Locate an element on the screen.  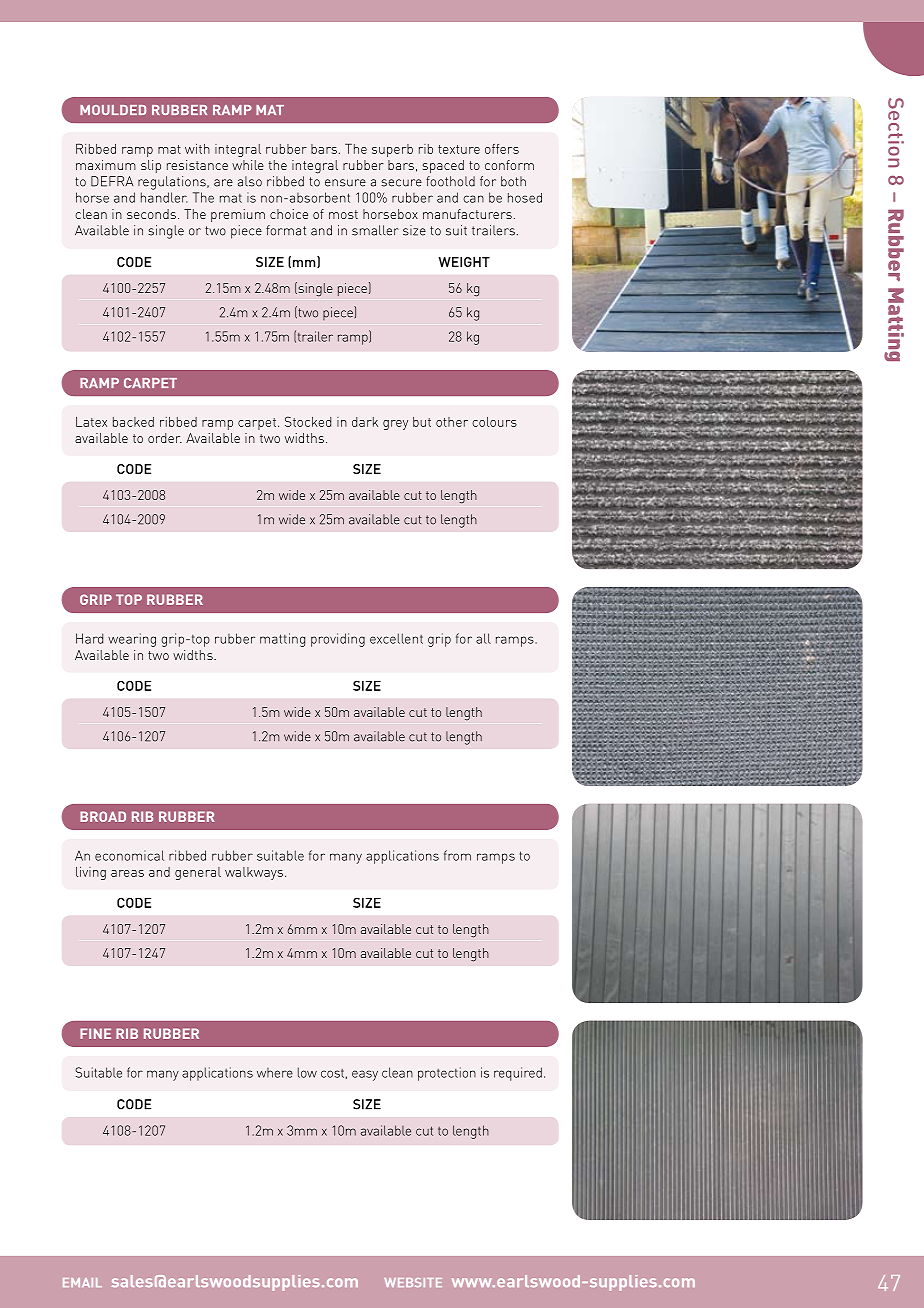
slip is located at coordinates (151, 166).
